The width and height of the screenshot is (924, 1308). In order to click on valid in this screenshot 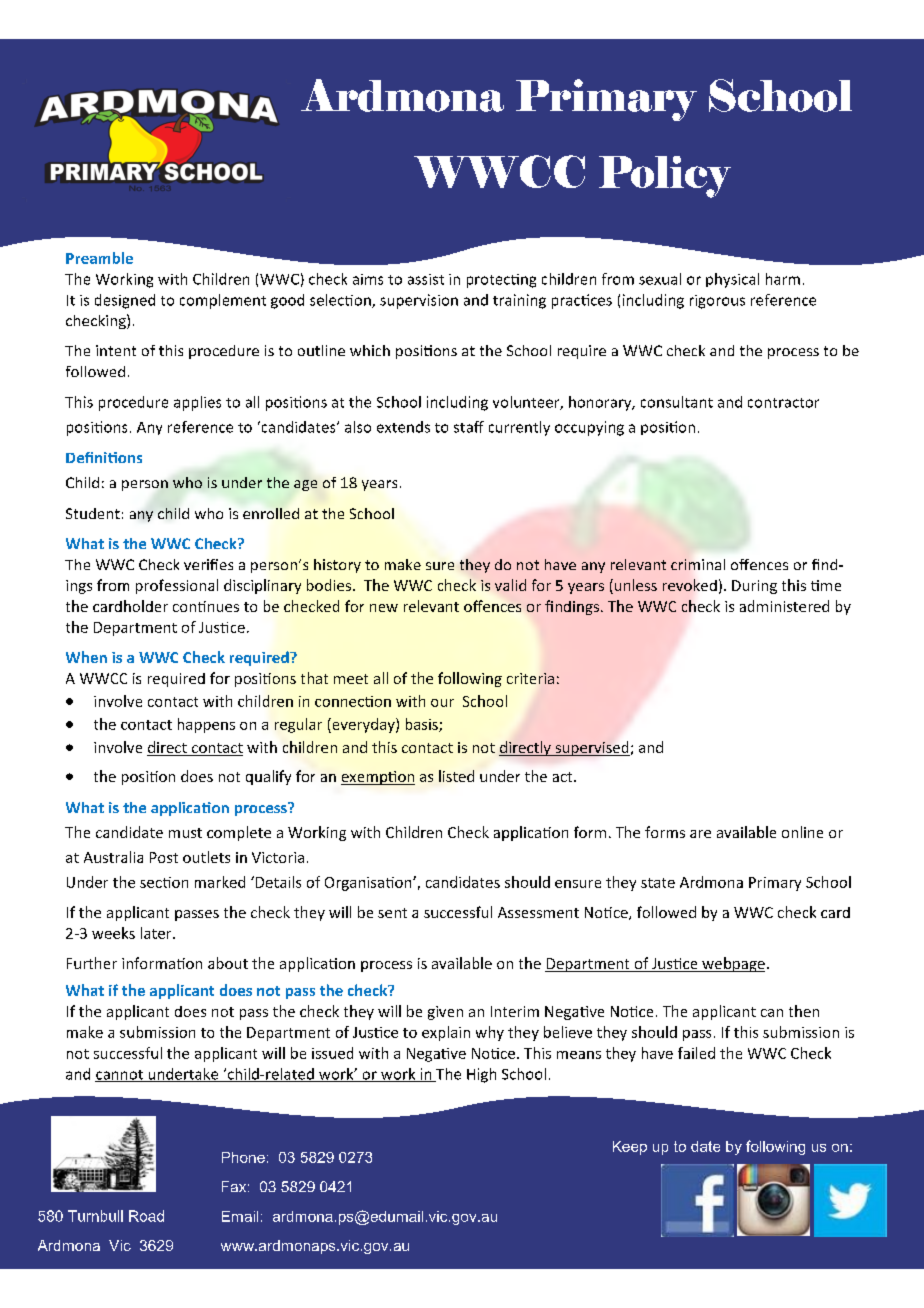, I will do `click(510, 585)`.
